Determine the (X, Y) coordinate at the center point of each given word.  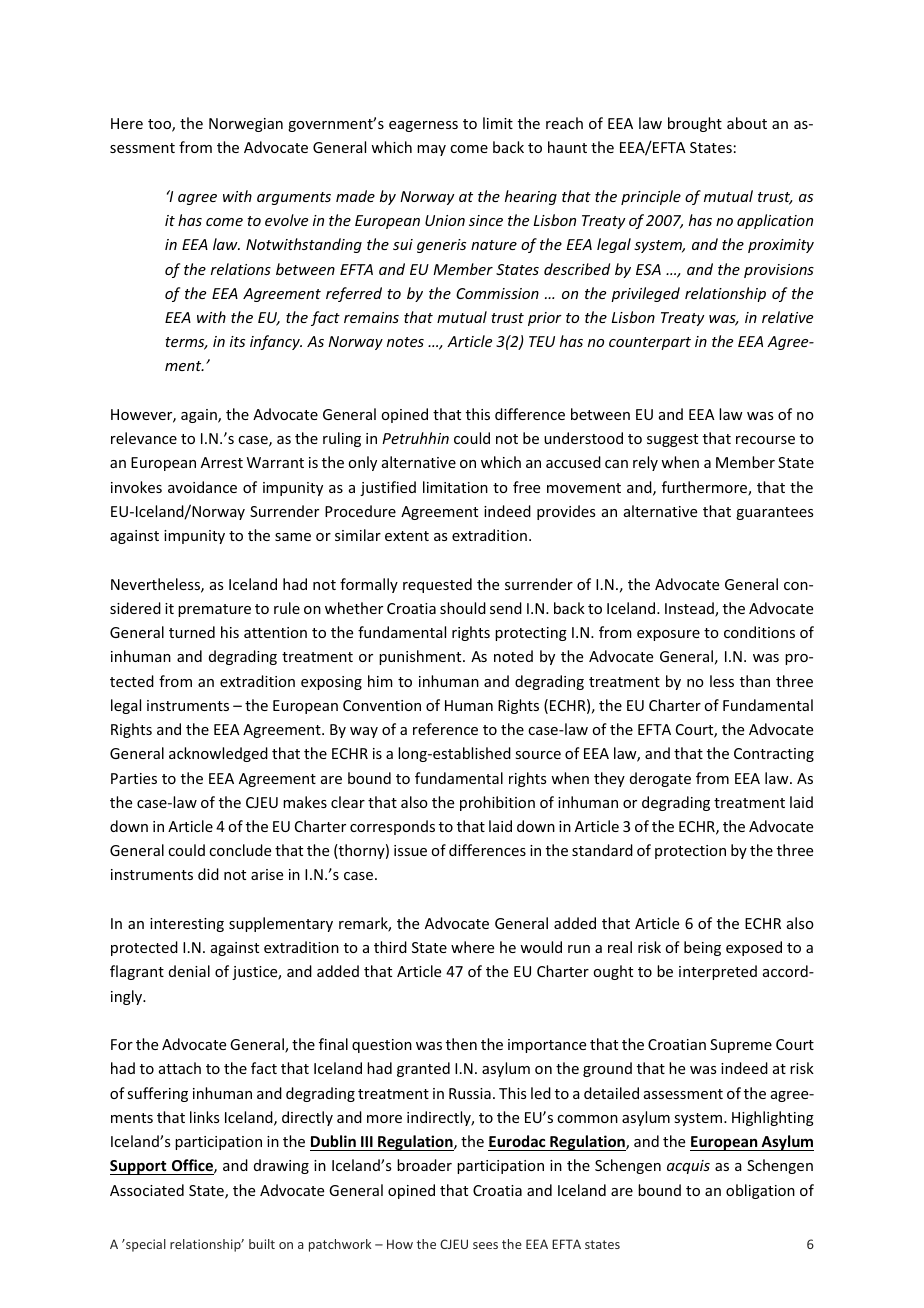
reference (445, 729)
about (747, 123)
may (431, 150)
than (755, 681)
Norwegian (246, 125)
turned (192, 632)
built (262, 1244)
